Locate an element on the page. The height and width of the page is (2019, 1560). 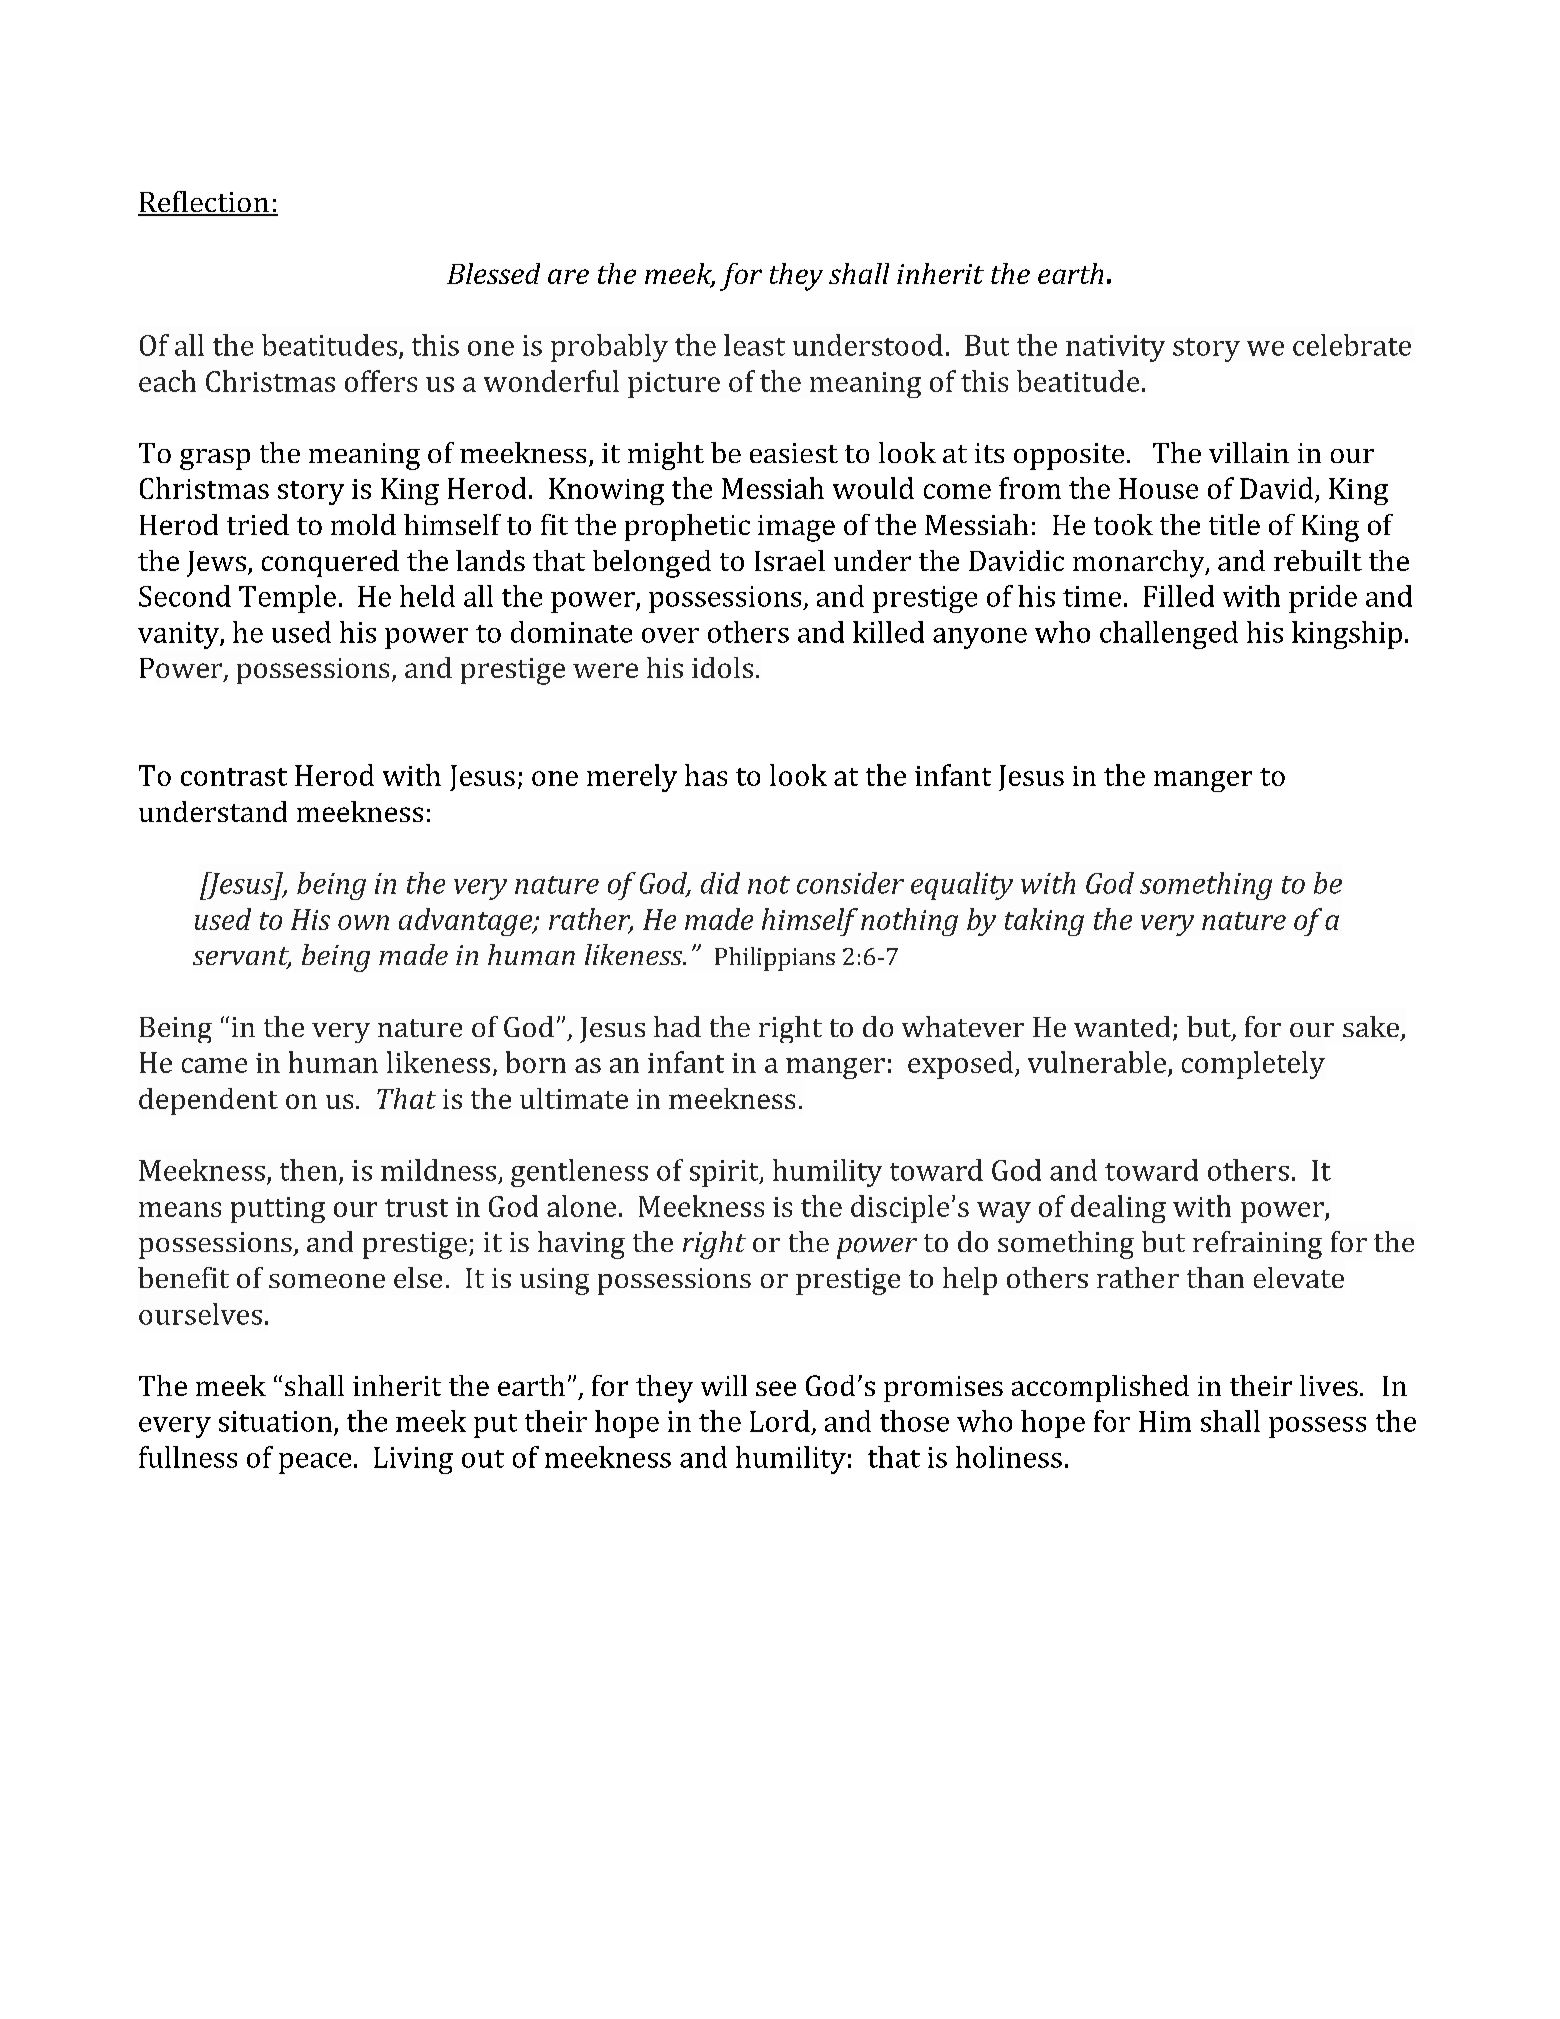
contrast is located at coordinates (234, 777).
